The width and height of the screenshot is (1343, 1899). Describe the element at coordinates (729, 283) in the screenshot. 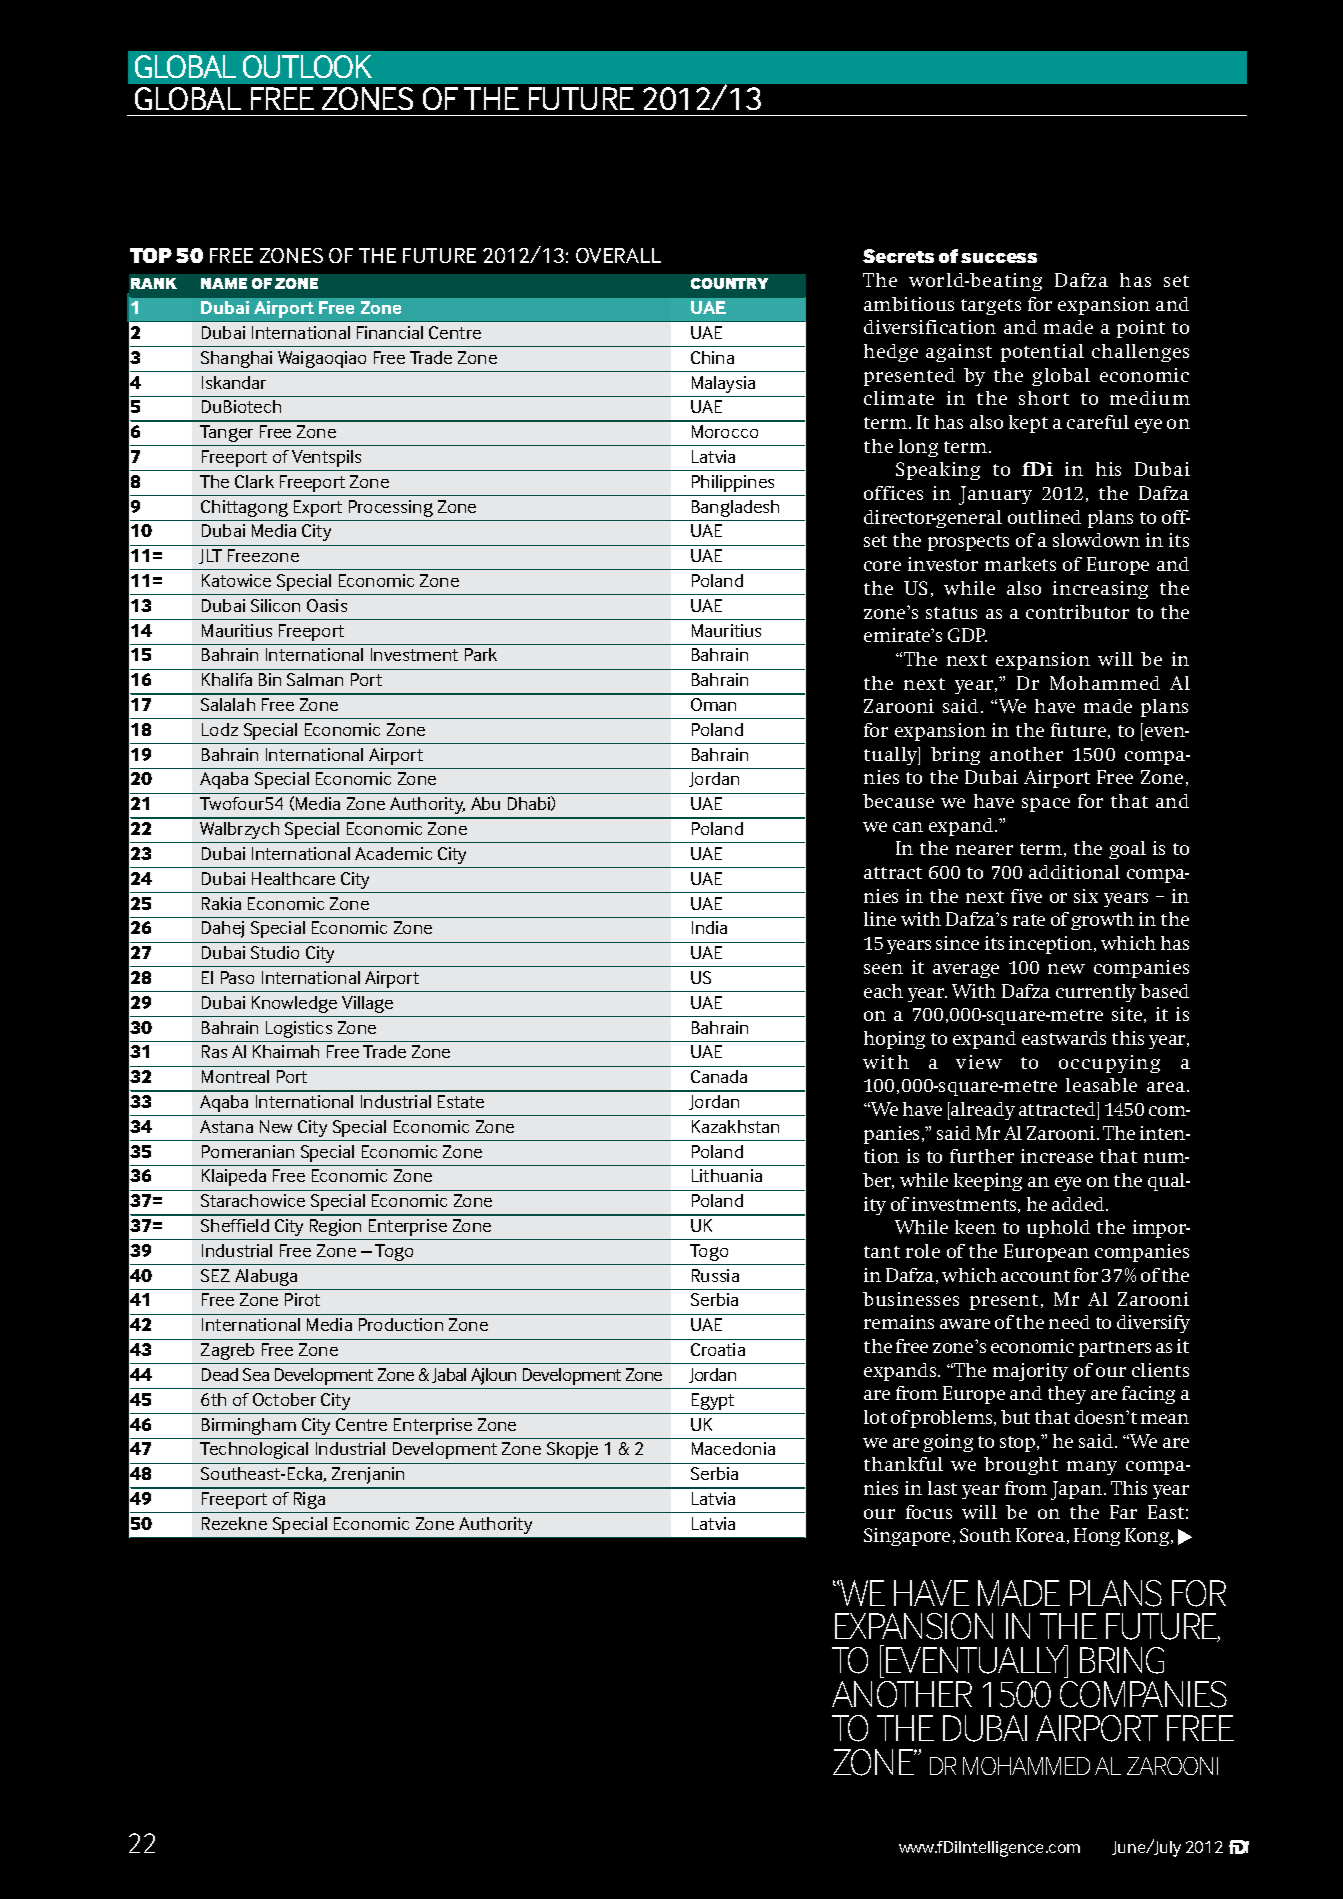

I see `country` at that location.
